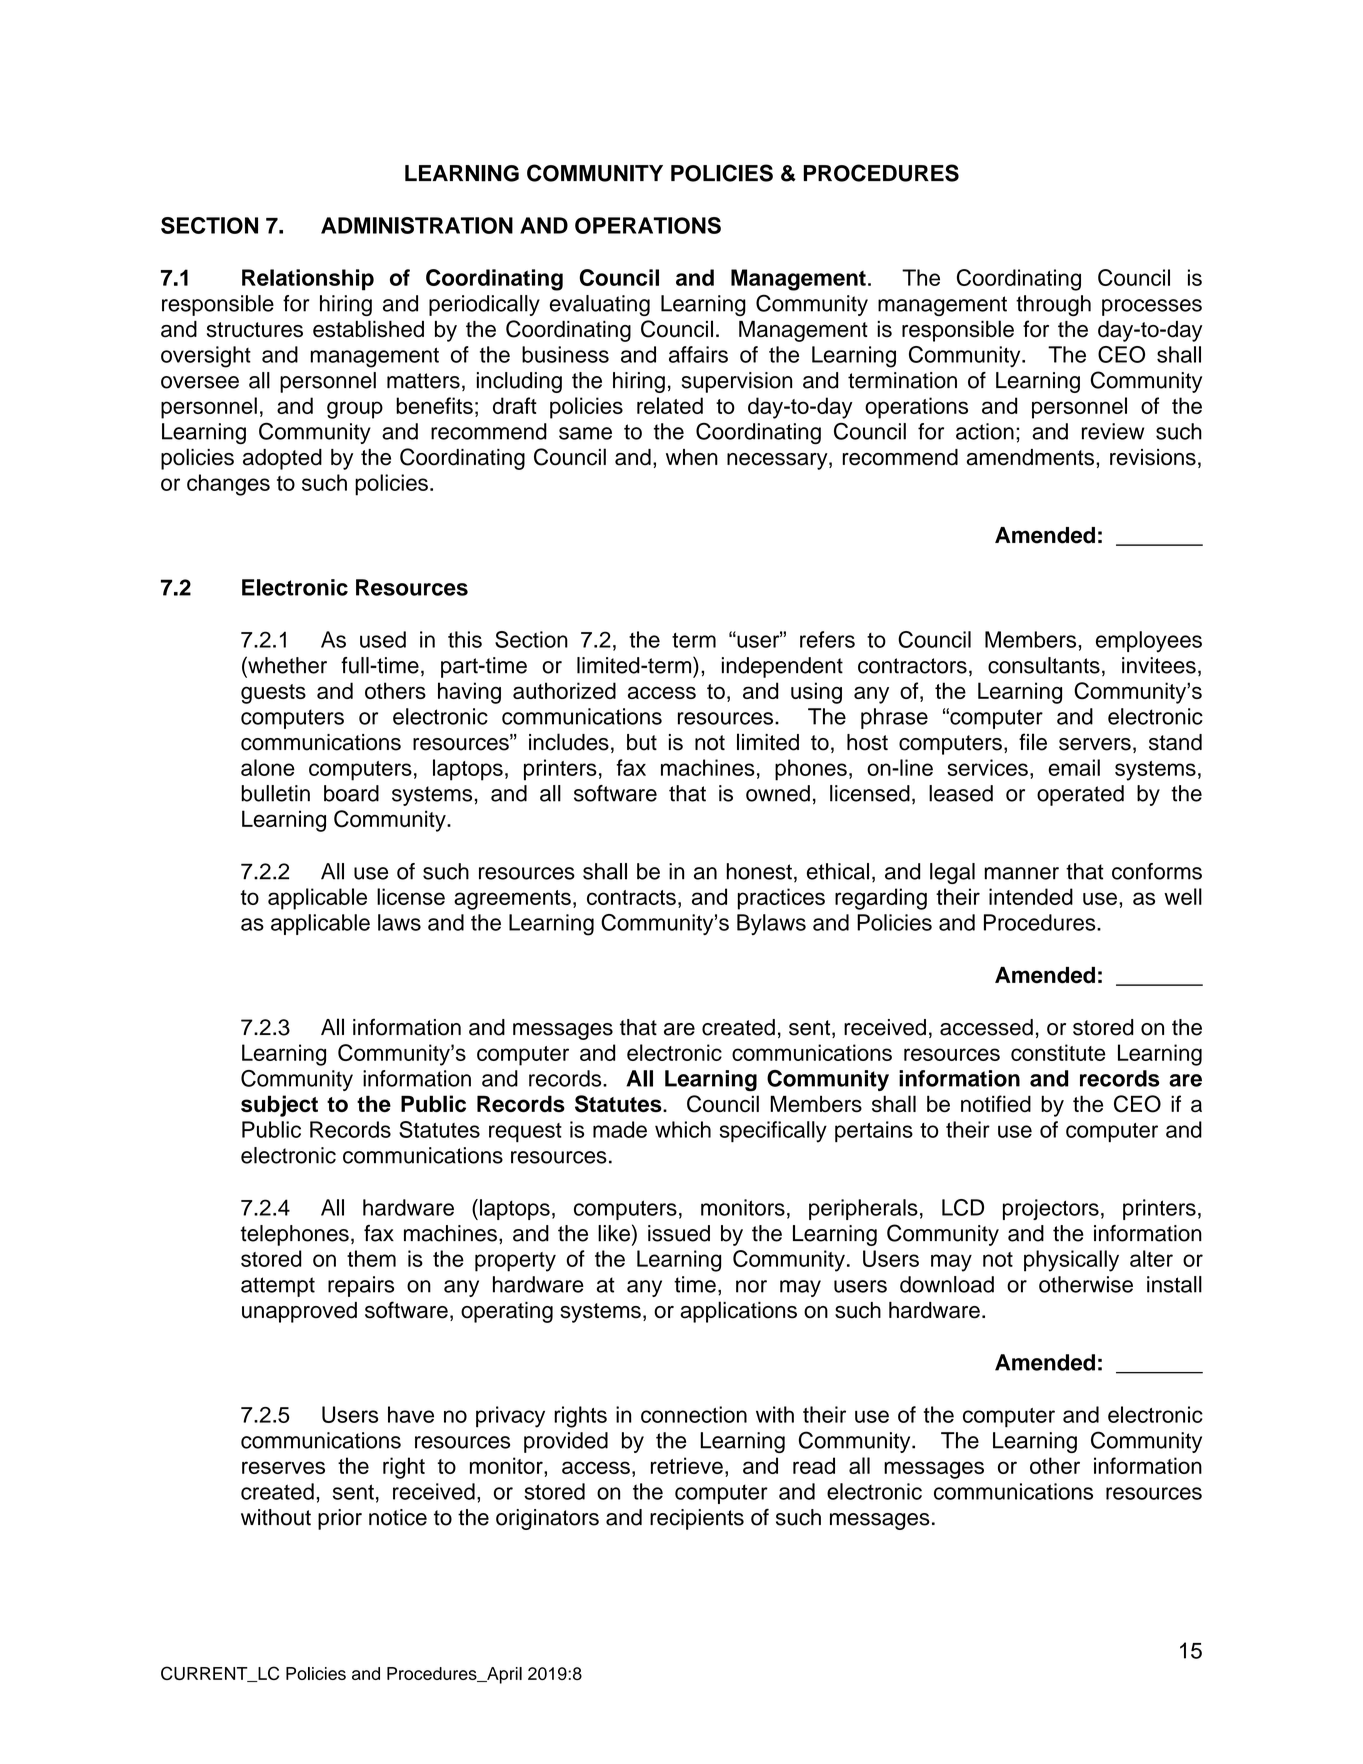 The width and height of the screenshot is (1363, 1764). I want to click on consultants, so click(1044, 665).
